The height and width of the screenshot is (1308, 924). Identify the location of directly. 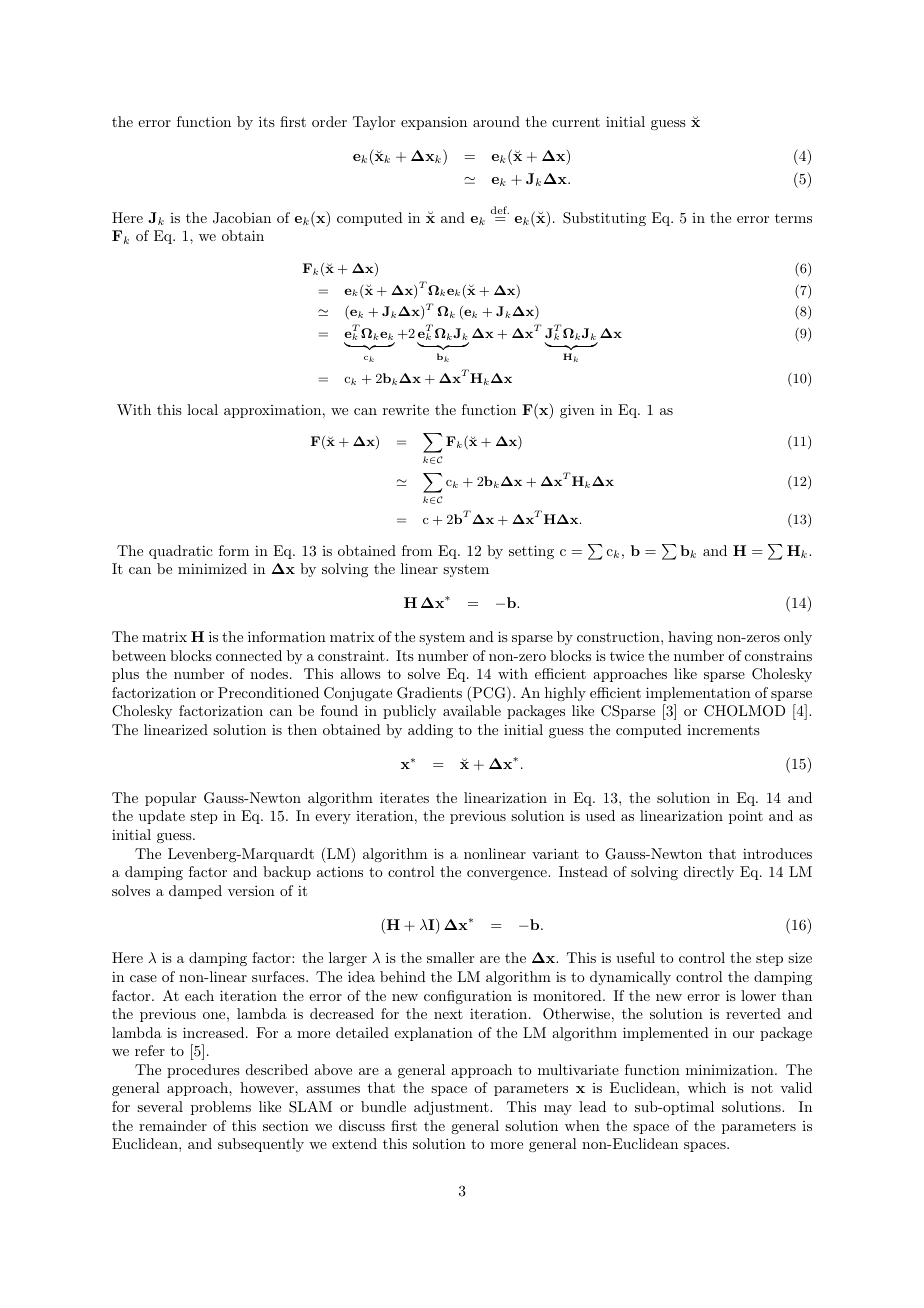
(709, 873).
